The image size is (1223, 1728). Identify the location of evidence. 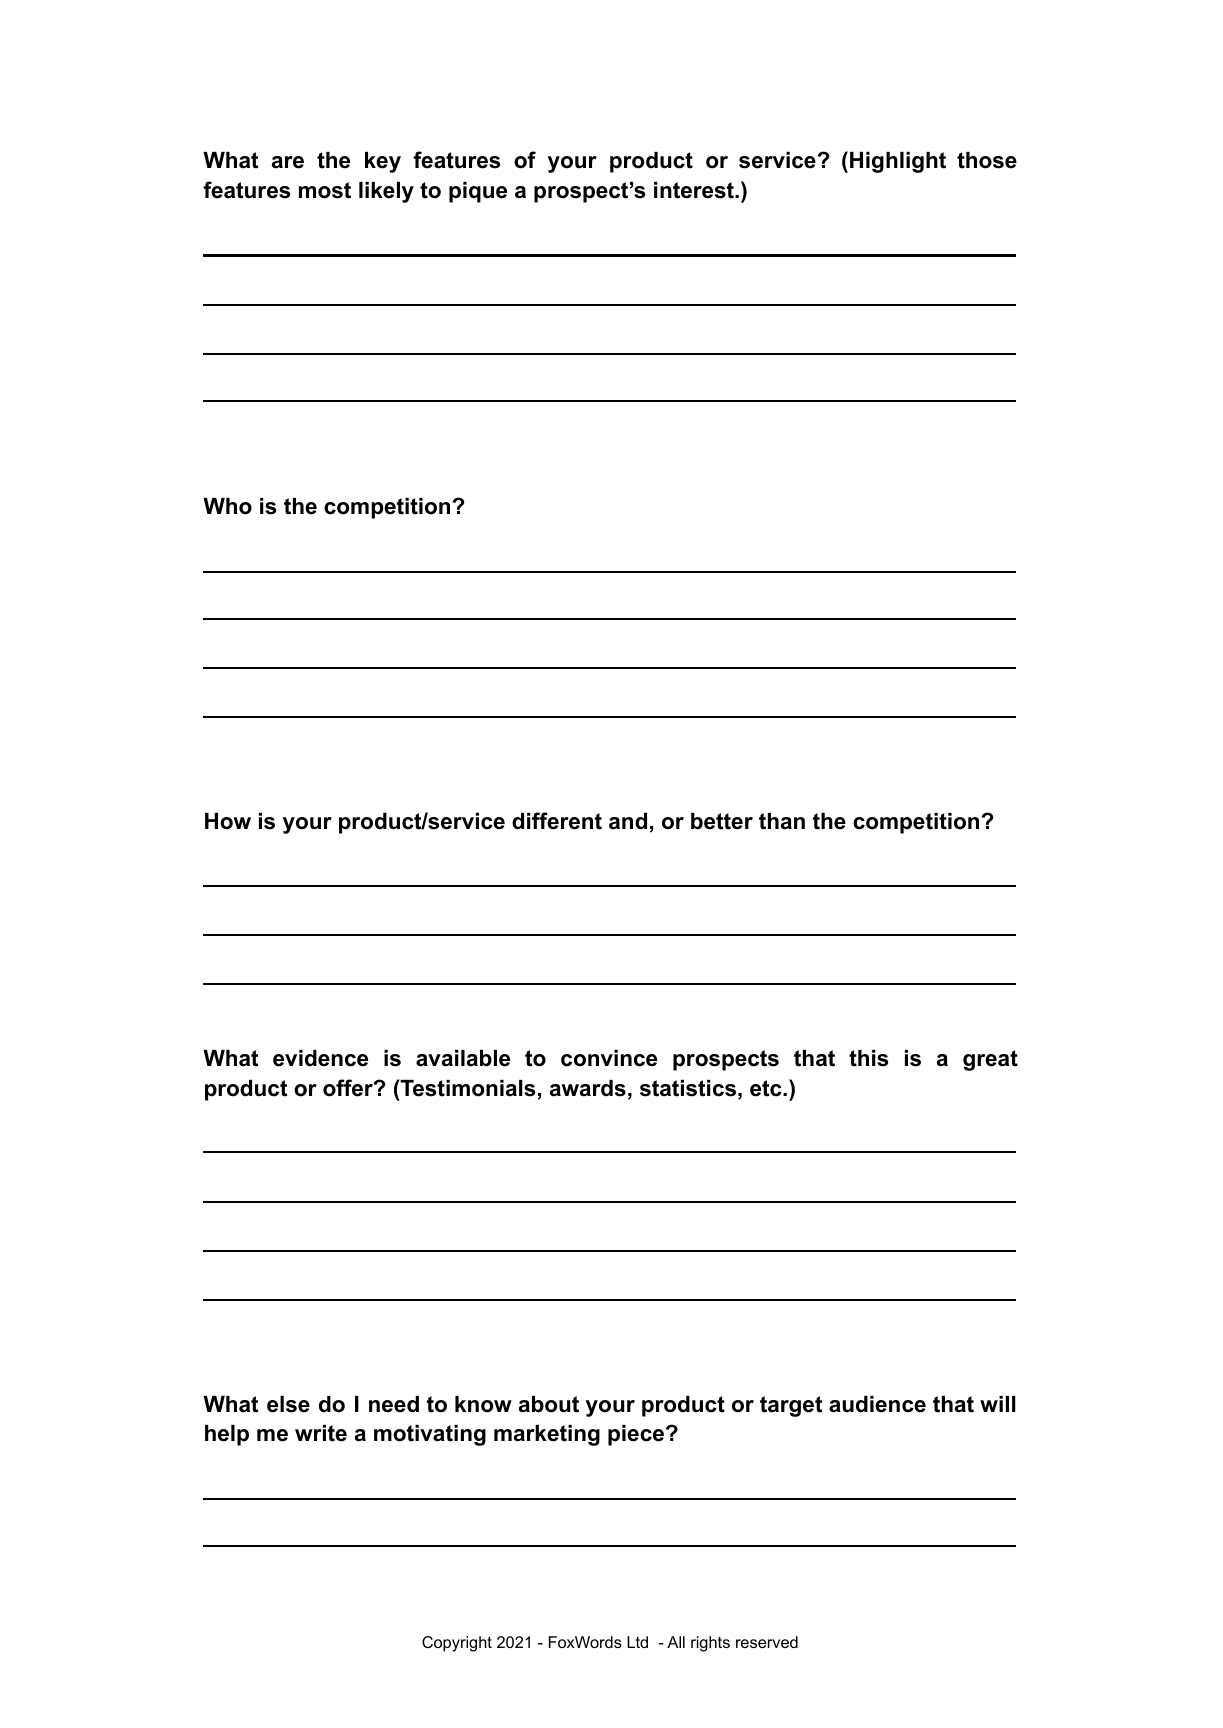
(320, 1058).
